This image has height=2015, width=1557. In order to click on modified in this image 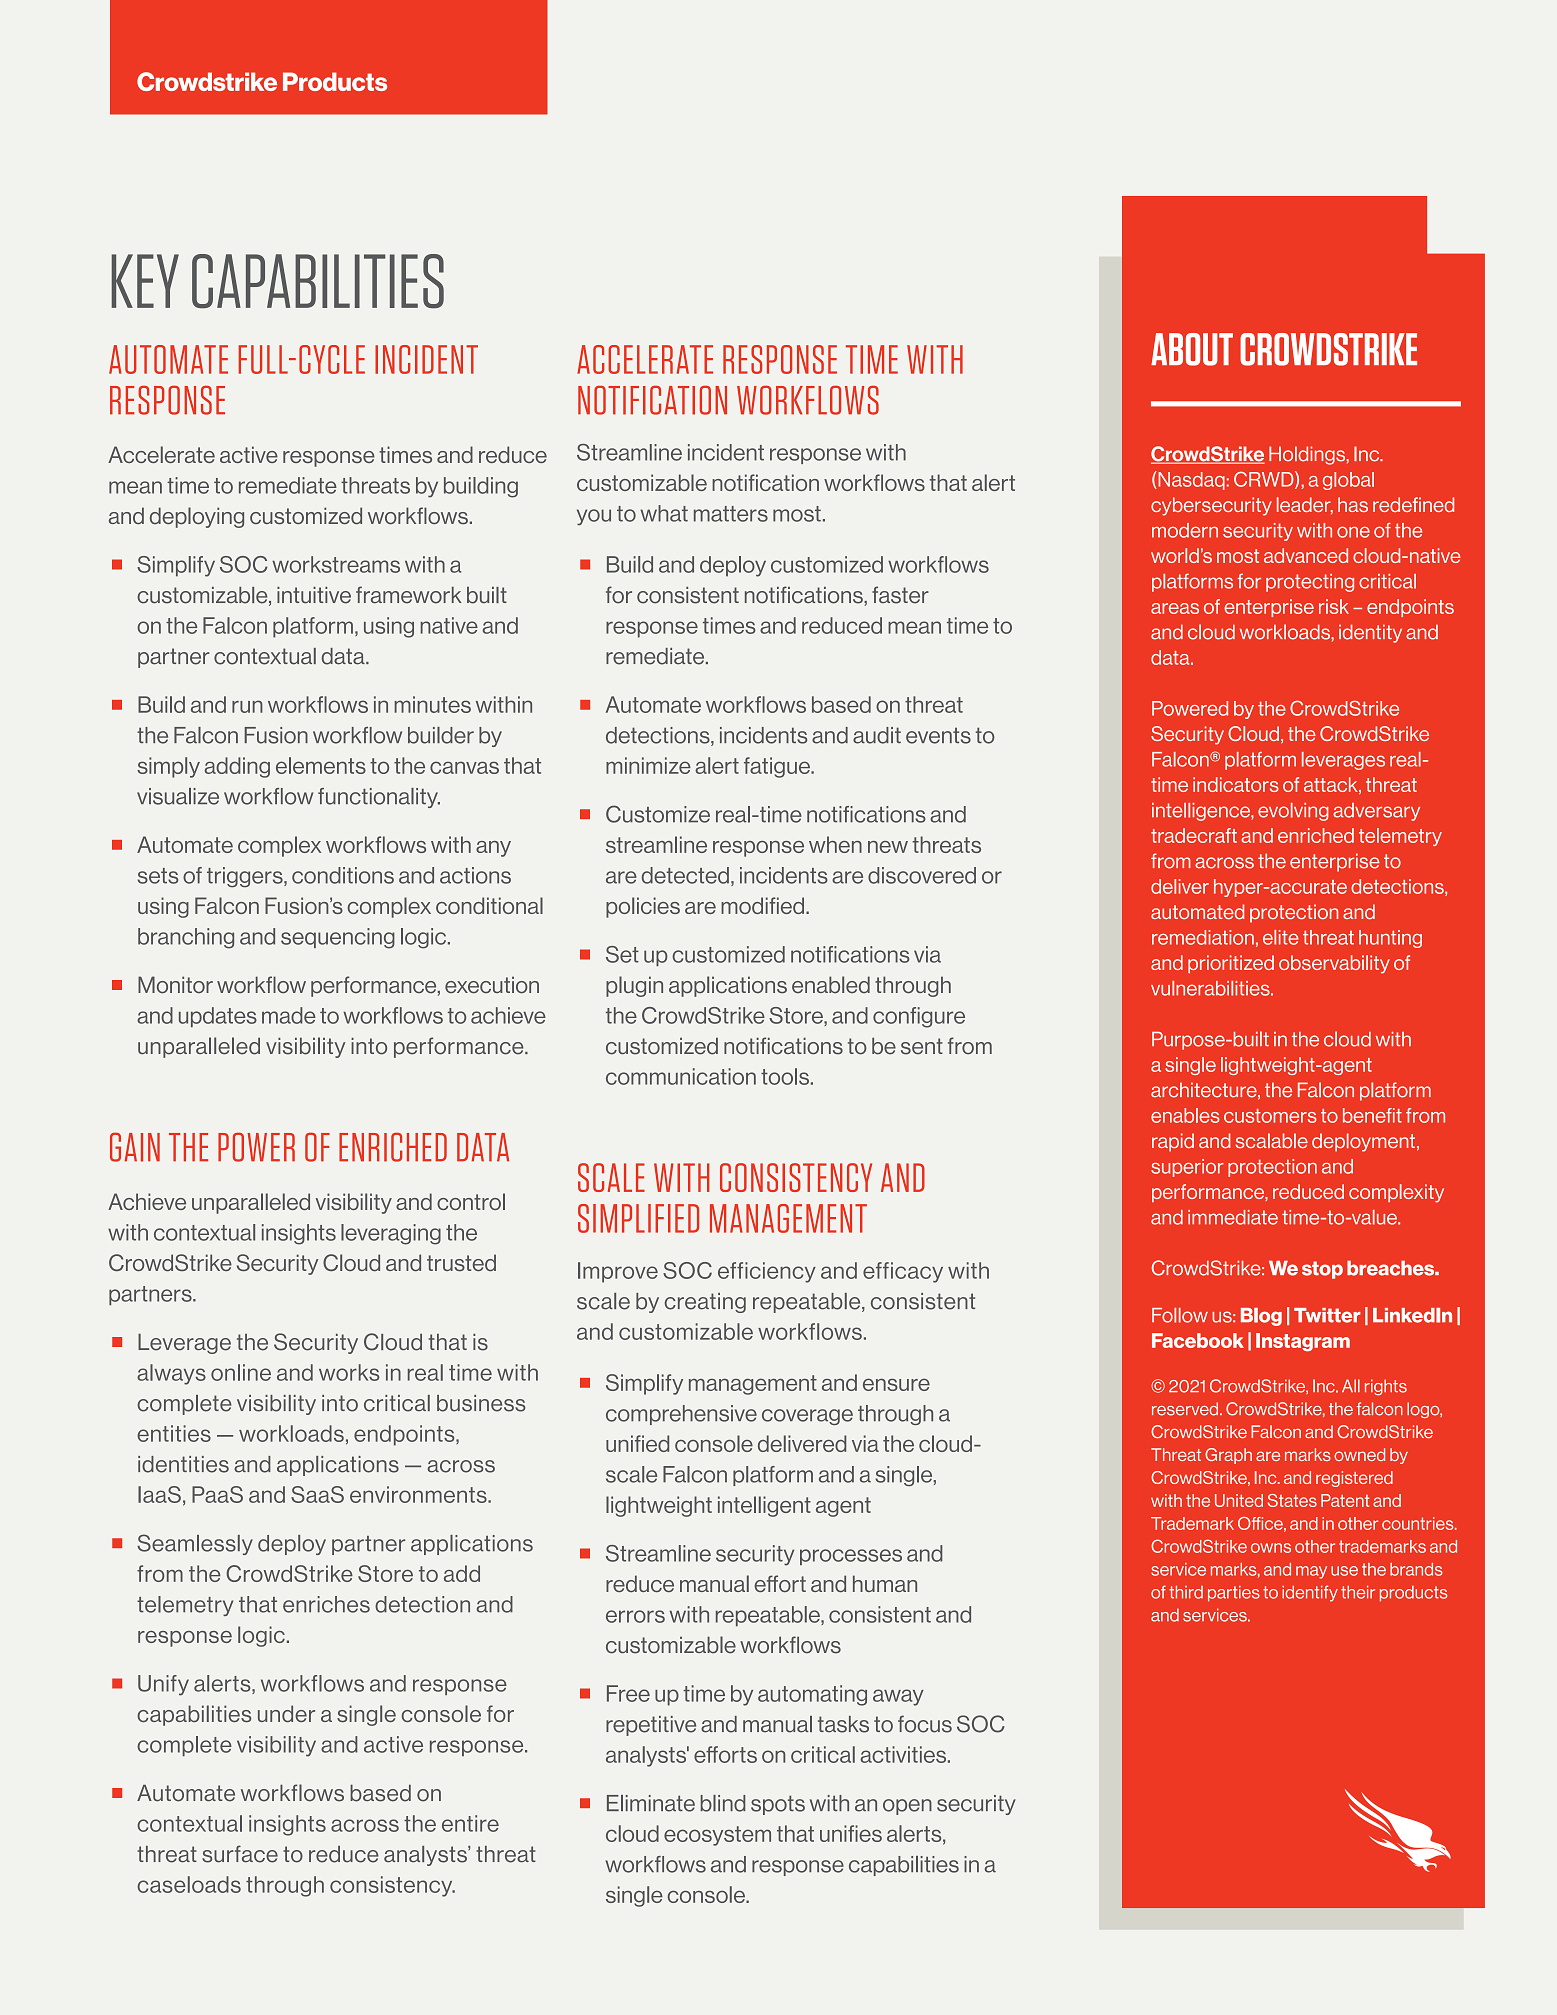, I will do `click(764, 905)`.
